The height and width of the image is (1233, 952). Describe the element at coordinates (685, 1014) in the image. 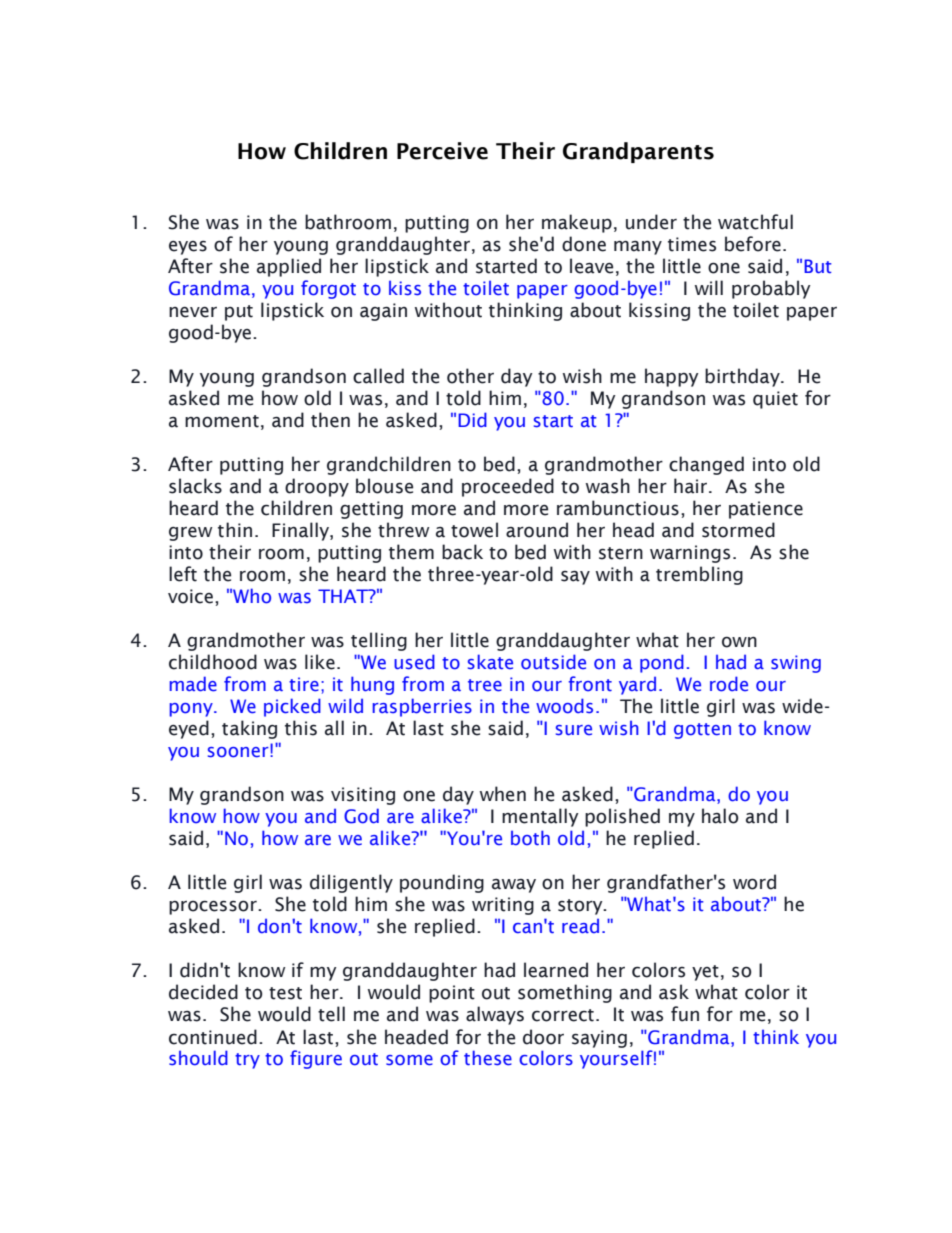

I see `fun` at that location.
